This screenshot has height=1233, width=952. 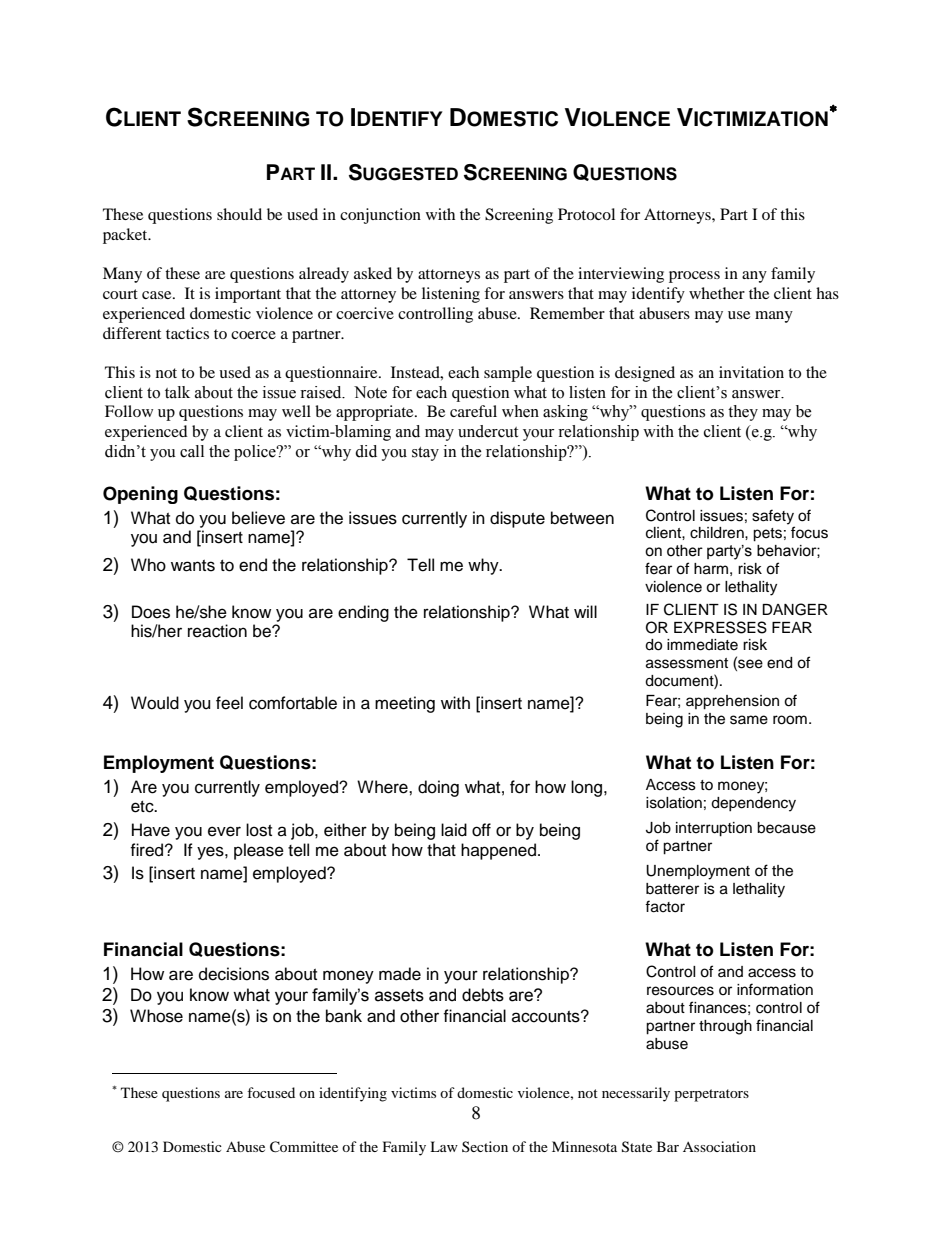 I want to click on meeting, so click(x=405, y=704).
